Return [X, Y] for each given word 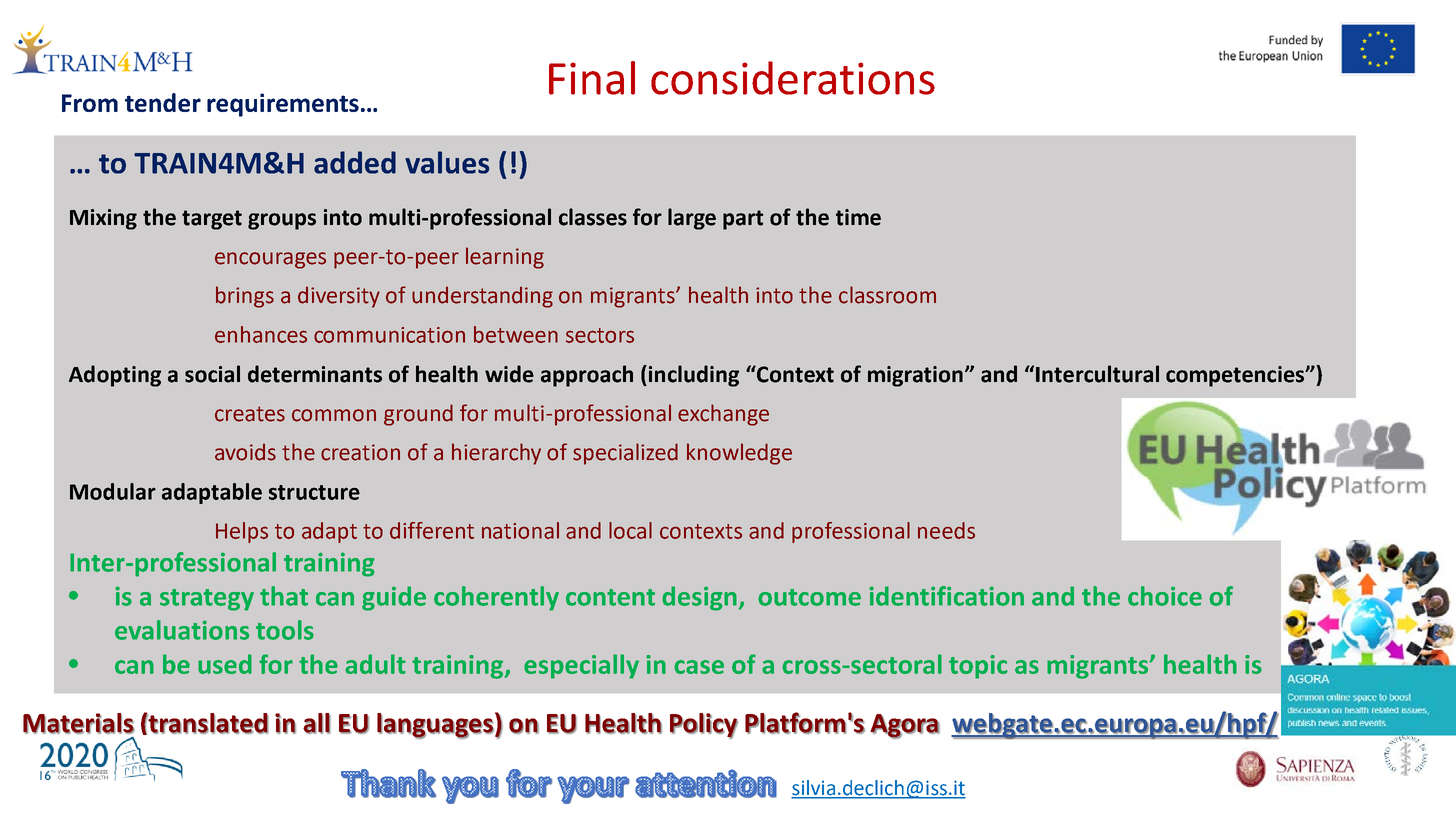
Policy [704, 726]
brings [245, 297]
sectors [600, 335]
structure [314, 492]
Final [592, 78]
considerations [793, 78]
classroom [887, 295]
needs [946, 530]
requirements [283, 105]
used [225, 664]
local [630, 530]
